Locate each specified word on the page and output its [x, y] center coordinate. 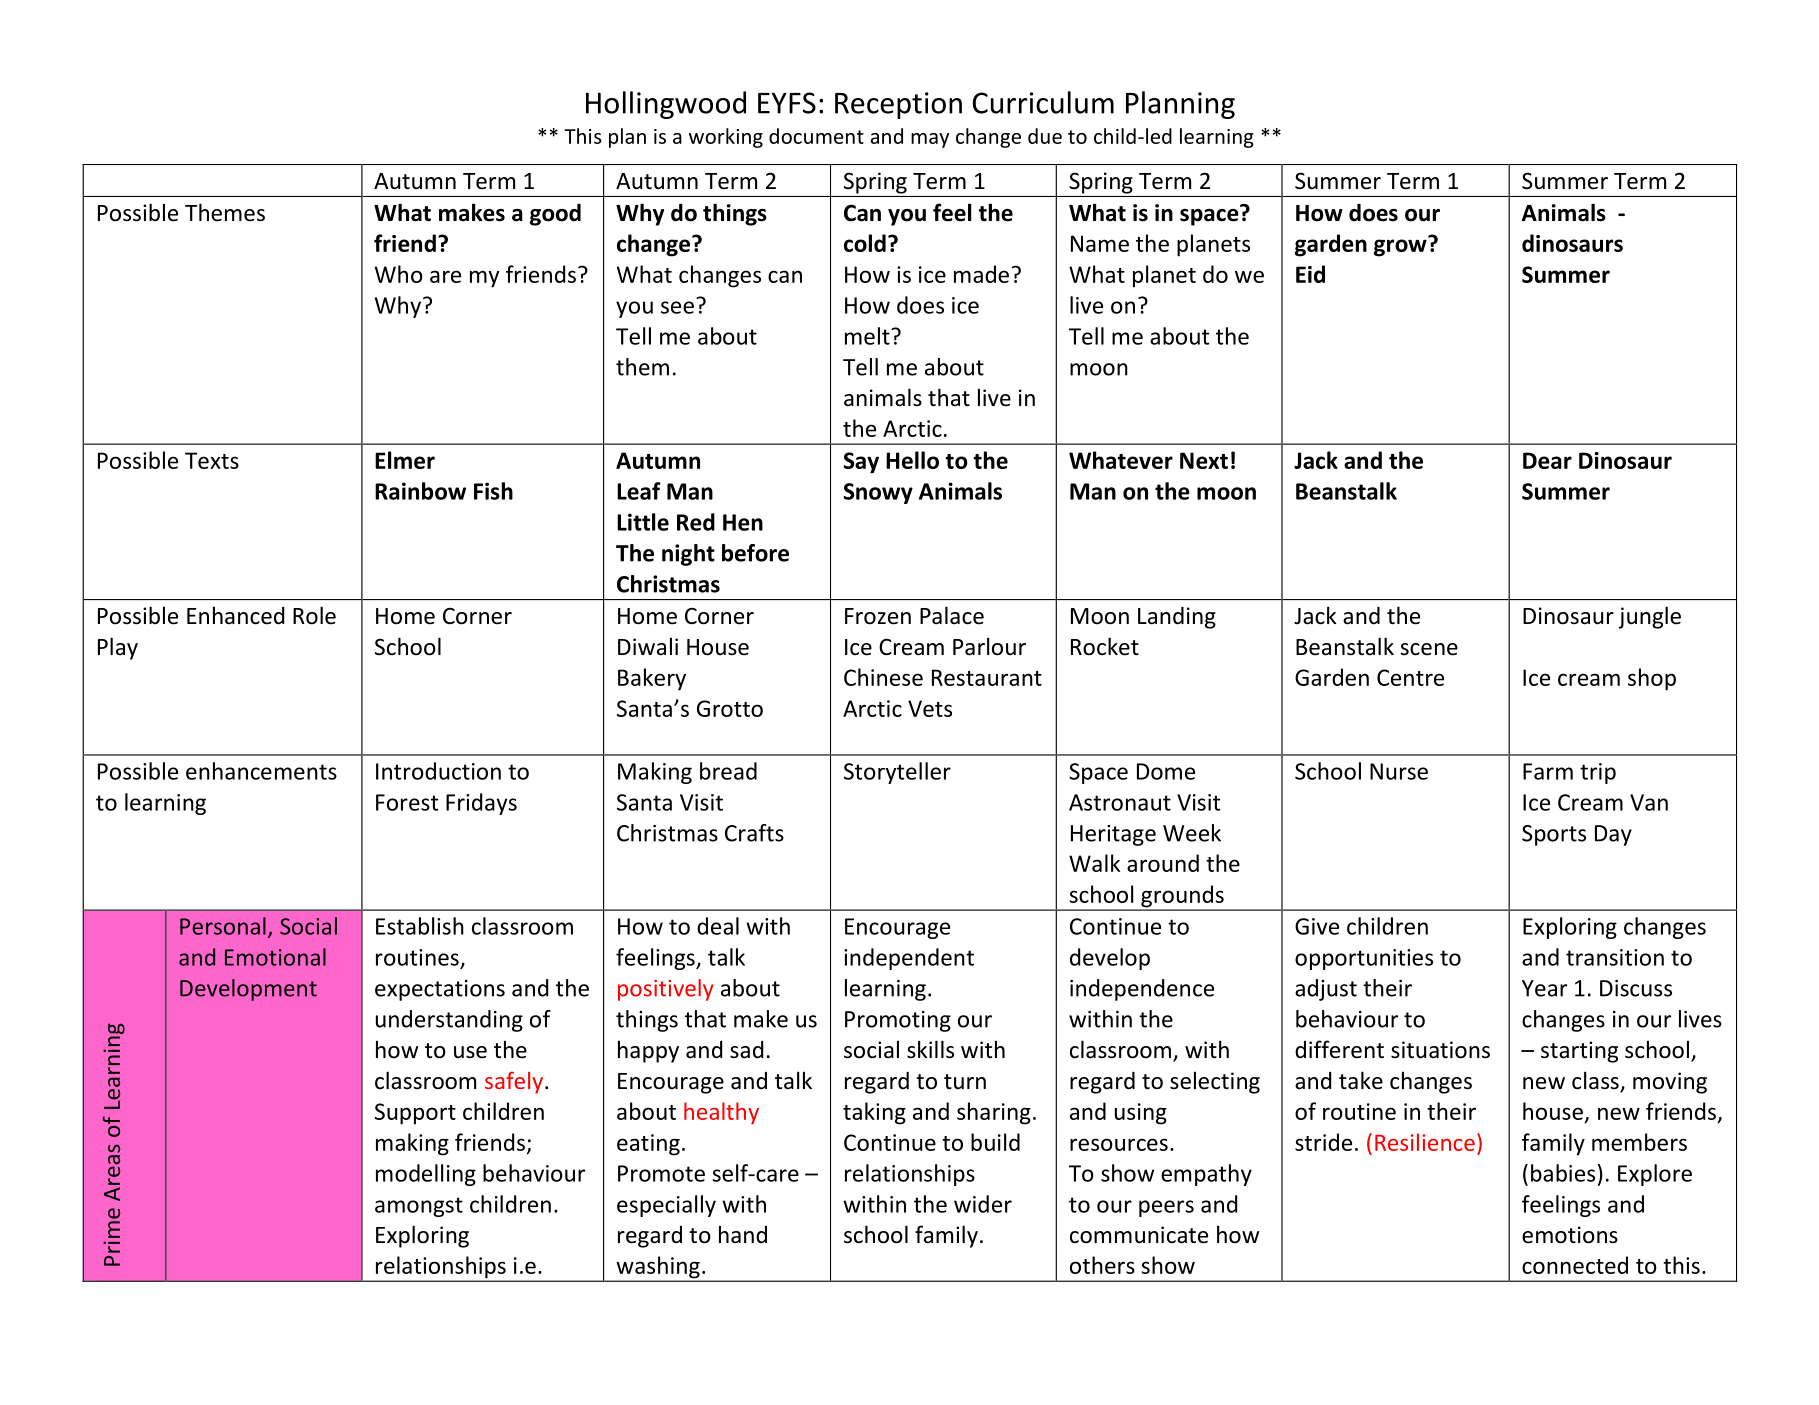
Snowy [878, 493]
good [555, 215]
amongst [419, 1207]
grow [1401, 247]
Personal [223, 926]
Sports [1554, 835]
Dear [1547, 460]
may [930, 140]
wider [983, 1204]
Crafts [754, 833]
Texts [212, 460]
